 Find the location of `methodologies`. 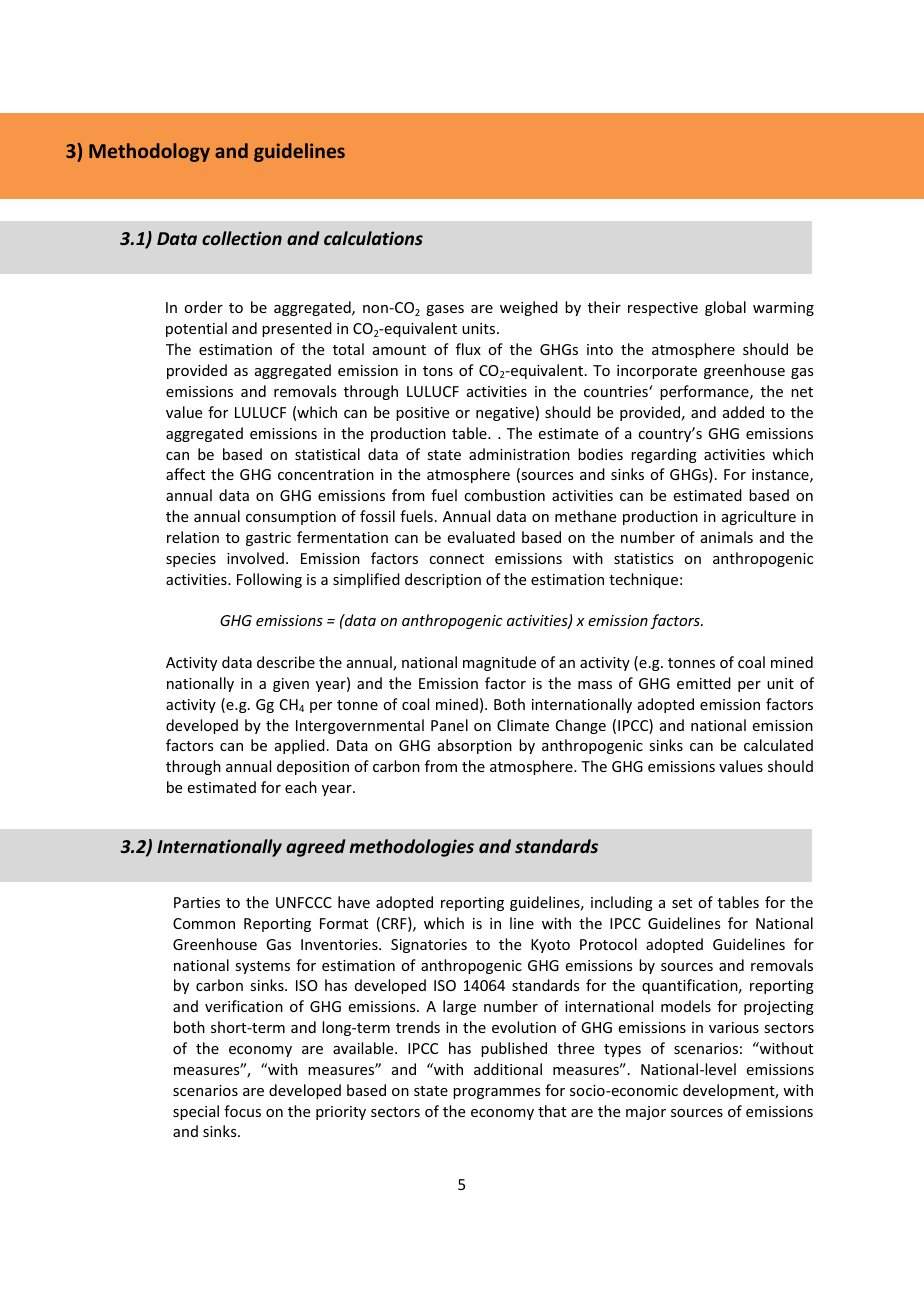

methodologies is located at coordinates (411, 848).
